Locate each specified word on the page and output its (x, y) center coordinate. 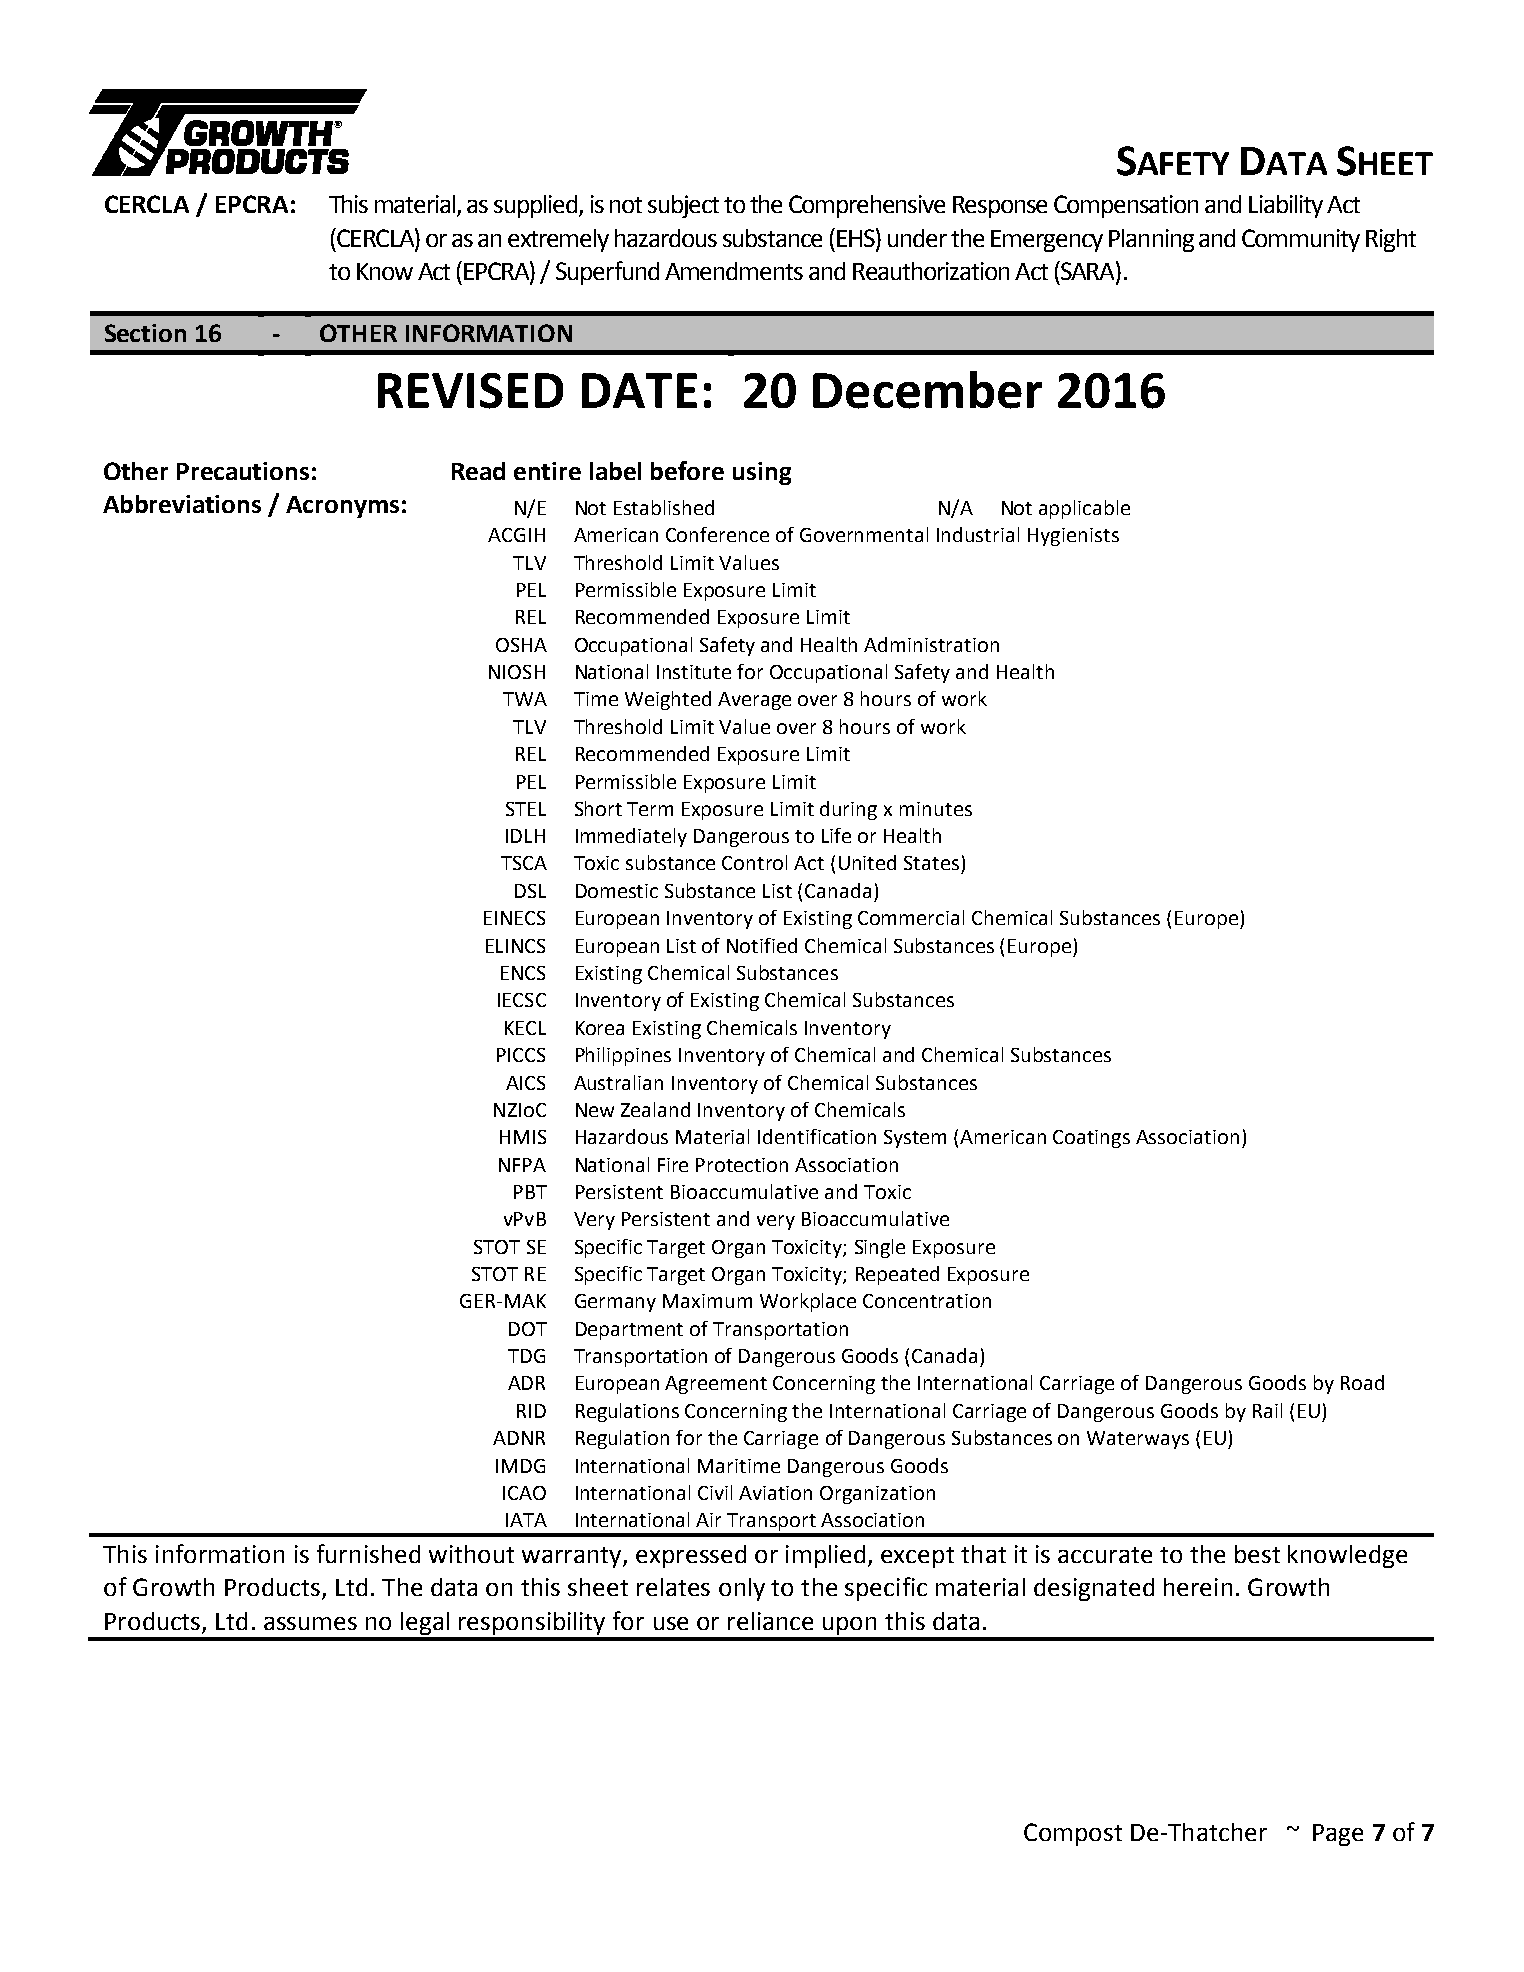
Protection (742, 1165)
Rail (1267, 1410)
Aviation (775, 1493)
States (931, 863)
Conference (717, 534)
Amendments (734, 271)
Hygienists (1073, 537)
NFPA (522, 1165)
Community (1301, 240)
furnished (368, 1553)
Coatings (1091, 1139)
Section (145, 333)
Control (754, 862)
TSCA (524, 863)
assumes (310, 1623)
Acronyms (342, 507)
